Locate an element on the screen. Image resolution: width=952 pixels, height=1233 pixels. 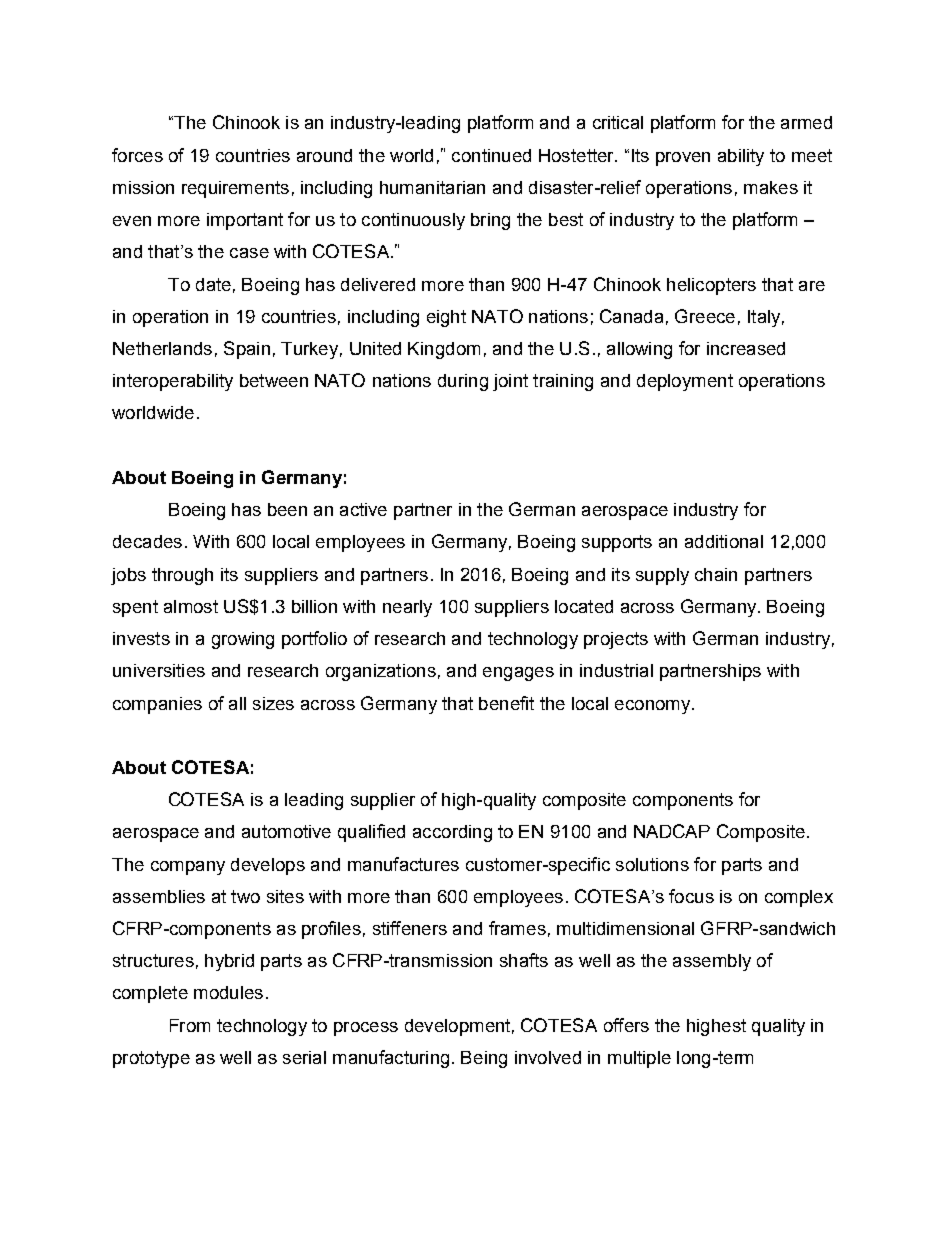
during is located at coordinates (463, 382).
